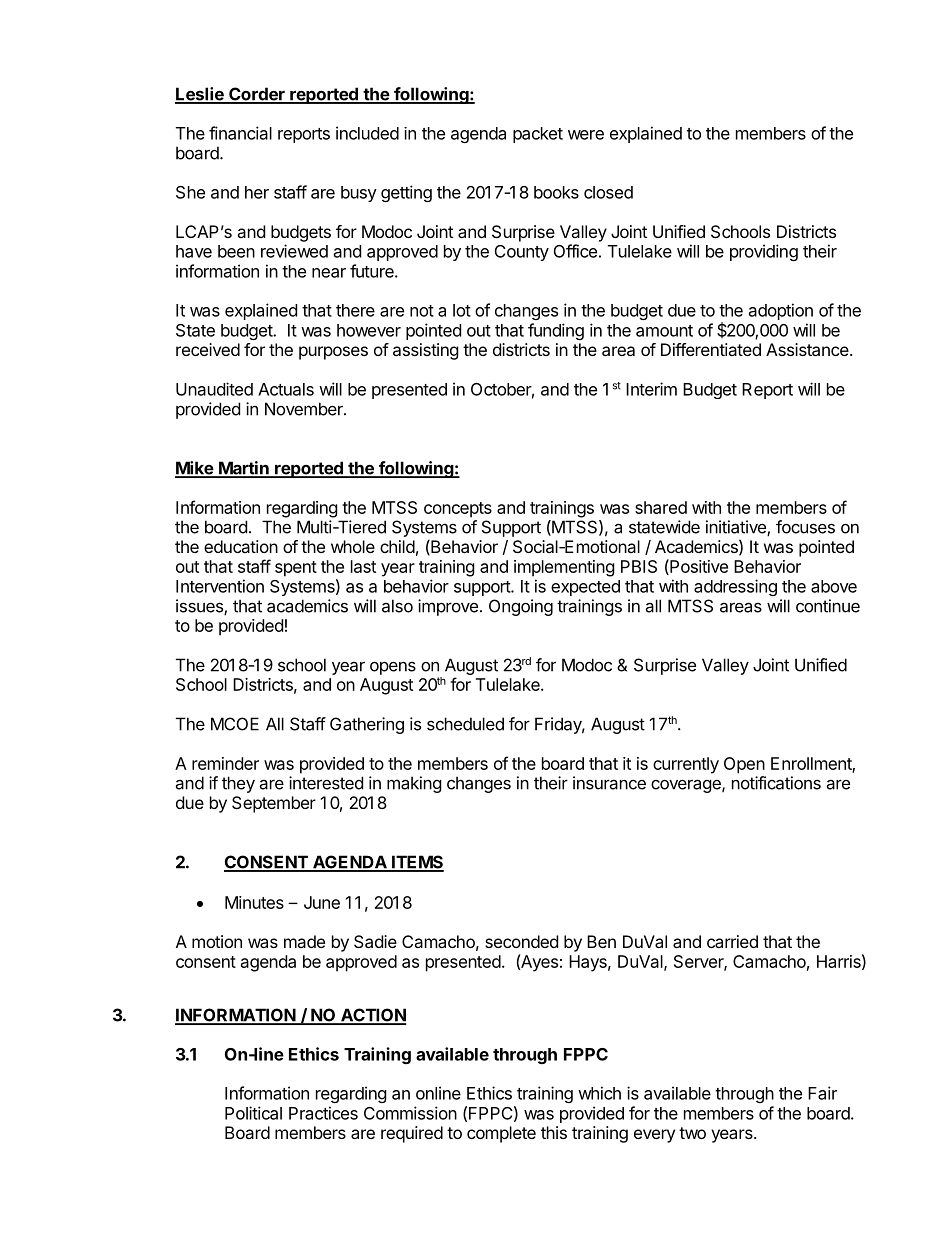  What do you see at coordinates (458, 510) in the image?
I see `concepts` at bounding box center [458, 510].
